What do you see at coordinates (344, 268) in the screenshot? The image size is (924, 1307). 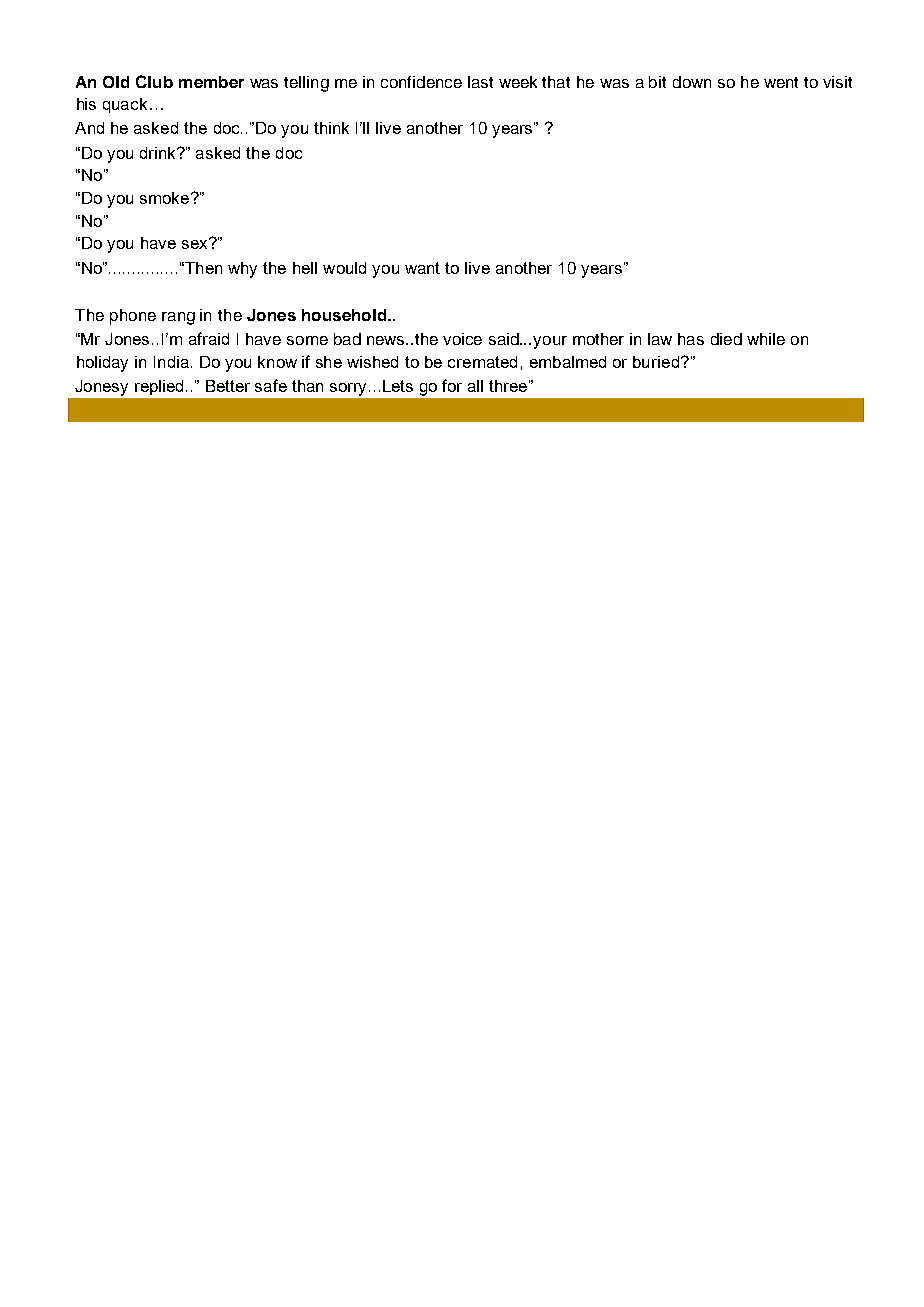 I see `would` at bounding box center [344, 268].
